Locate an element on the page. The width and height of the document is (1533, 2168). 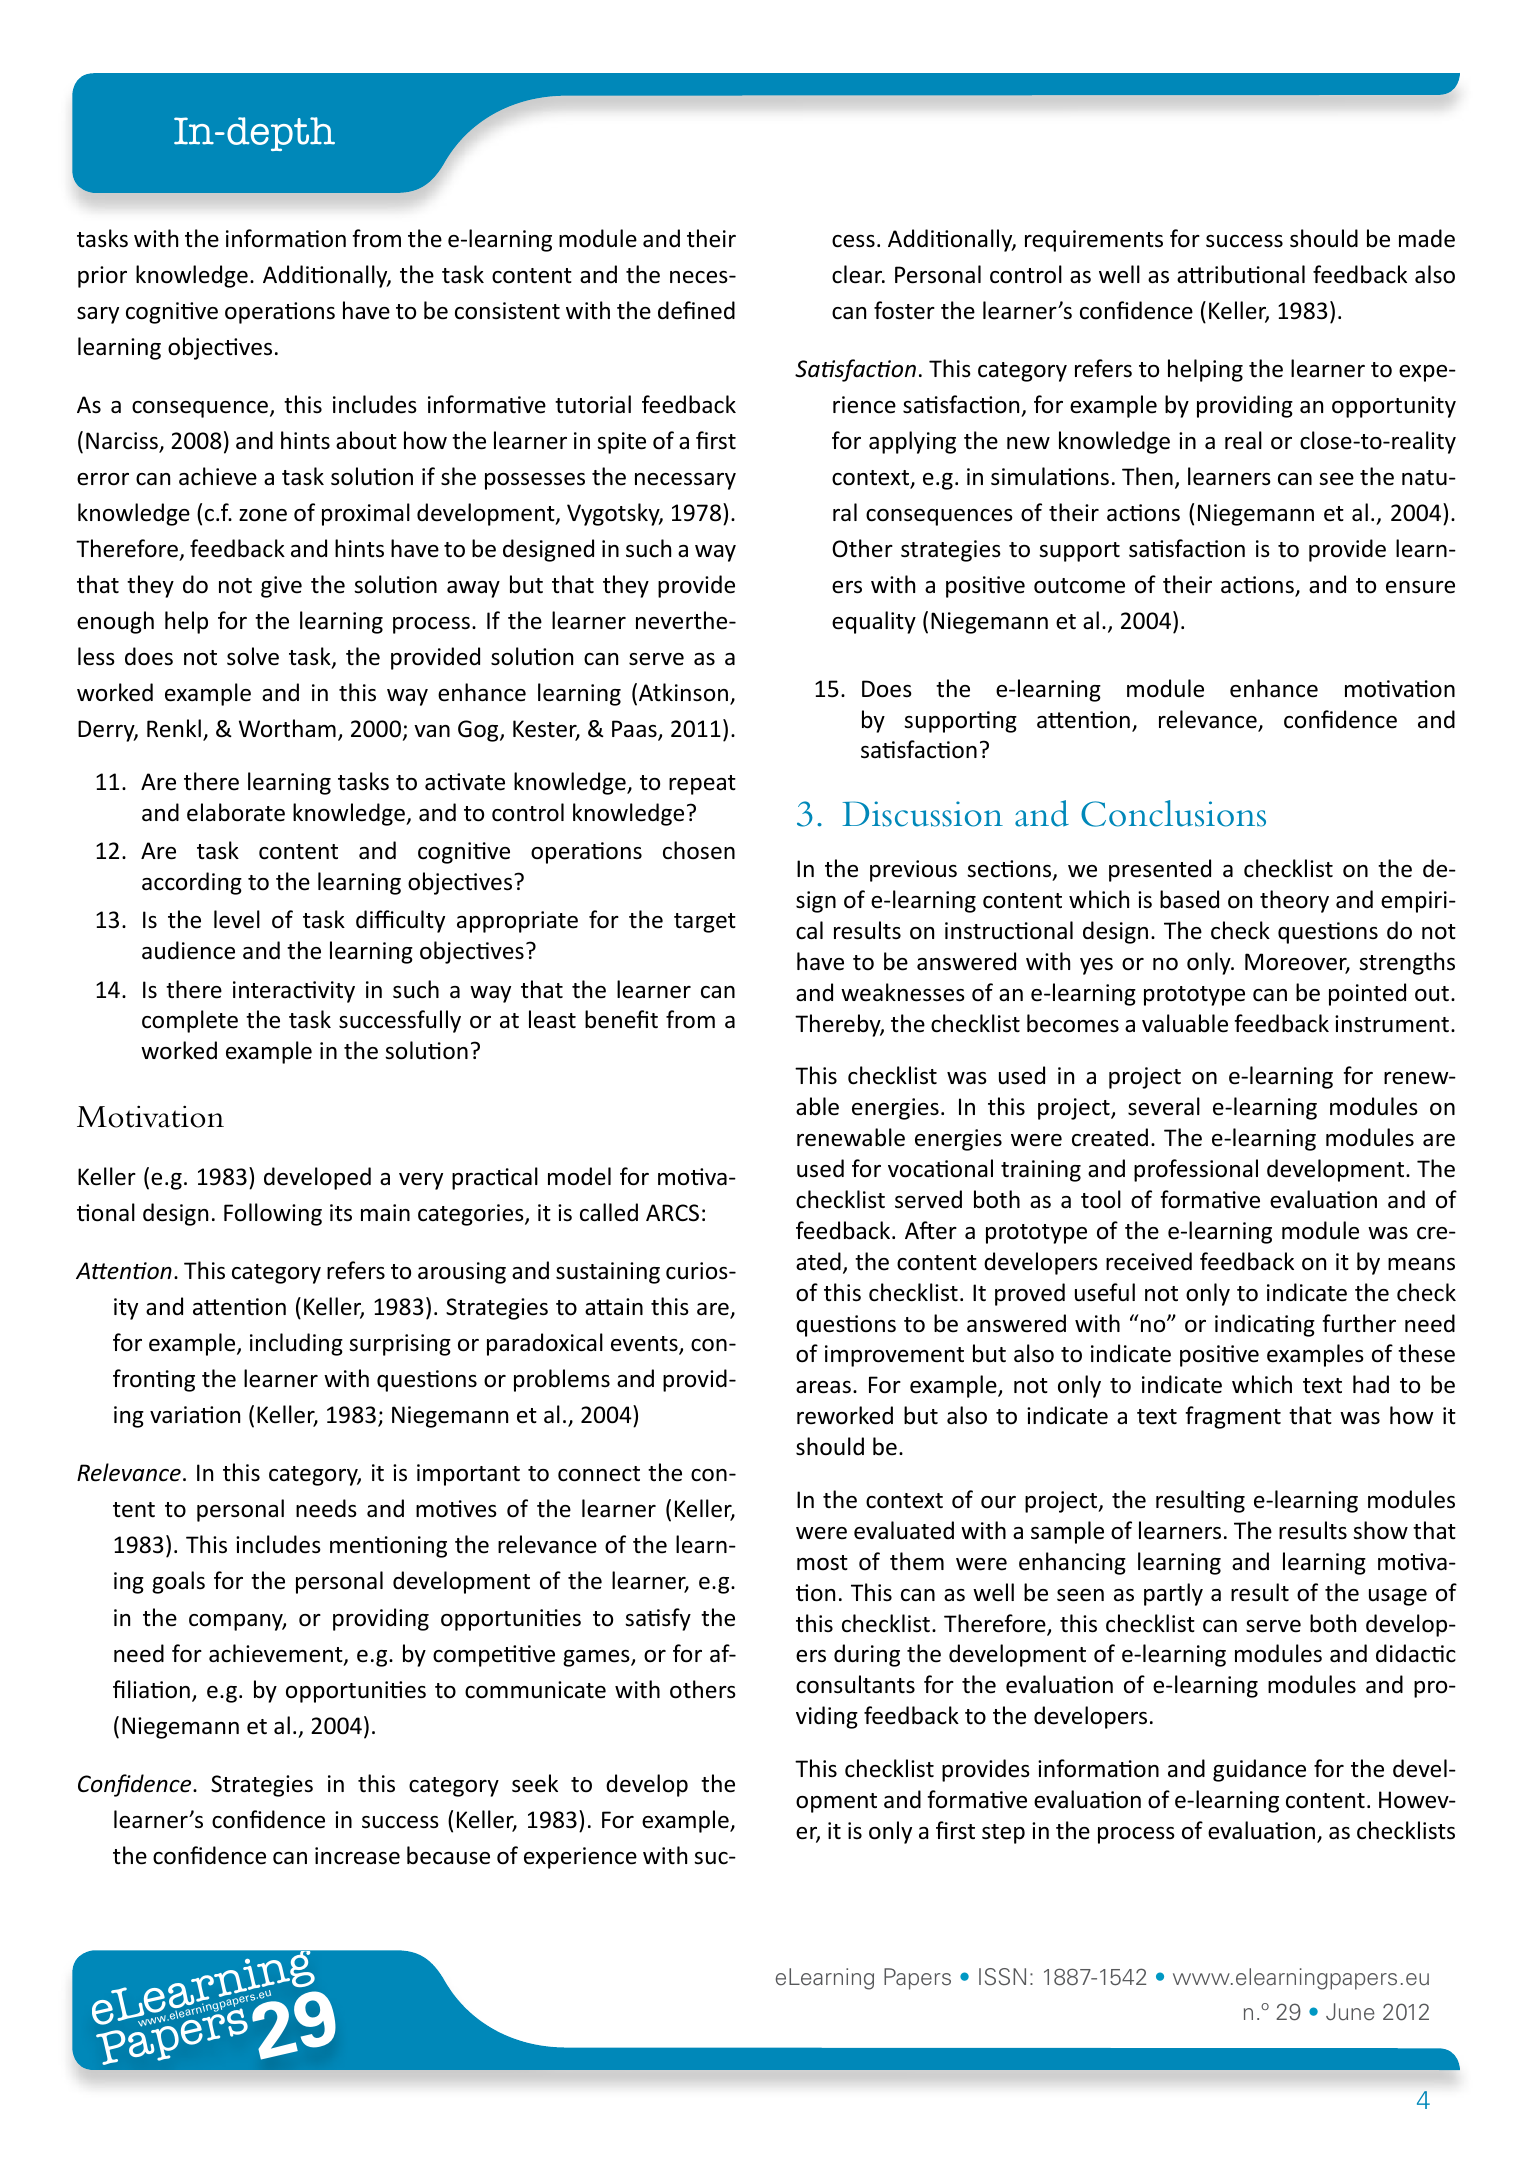
made is located at coordinates (1427, 238).
